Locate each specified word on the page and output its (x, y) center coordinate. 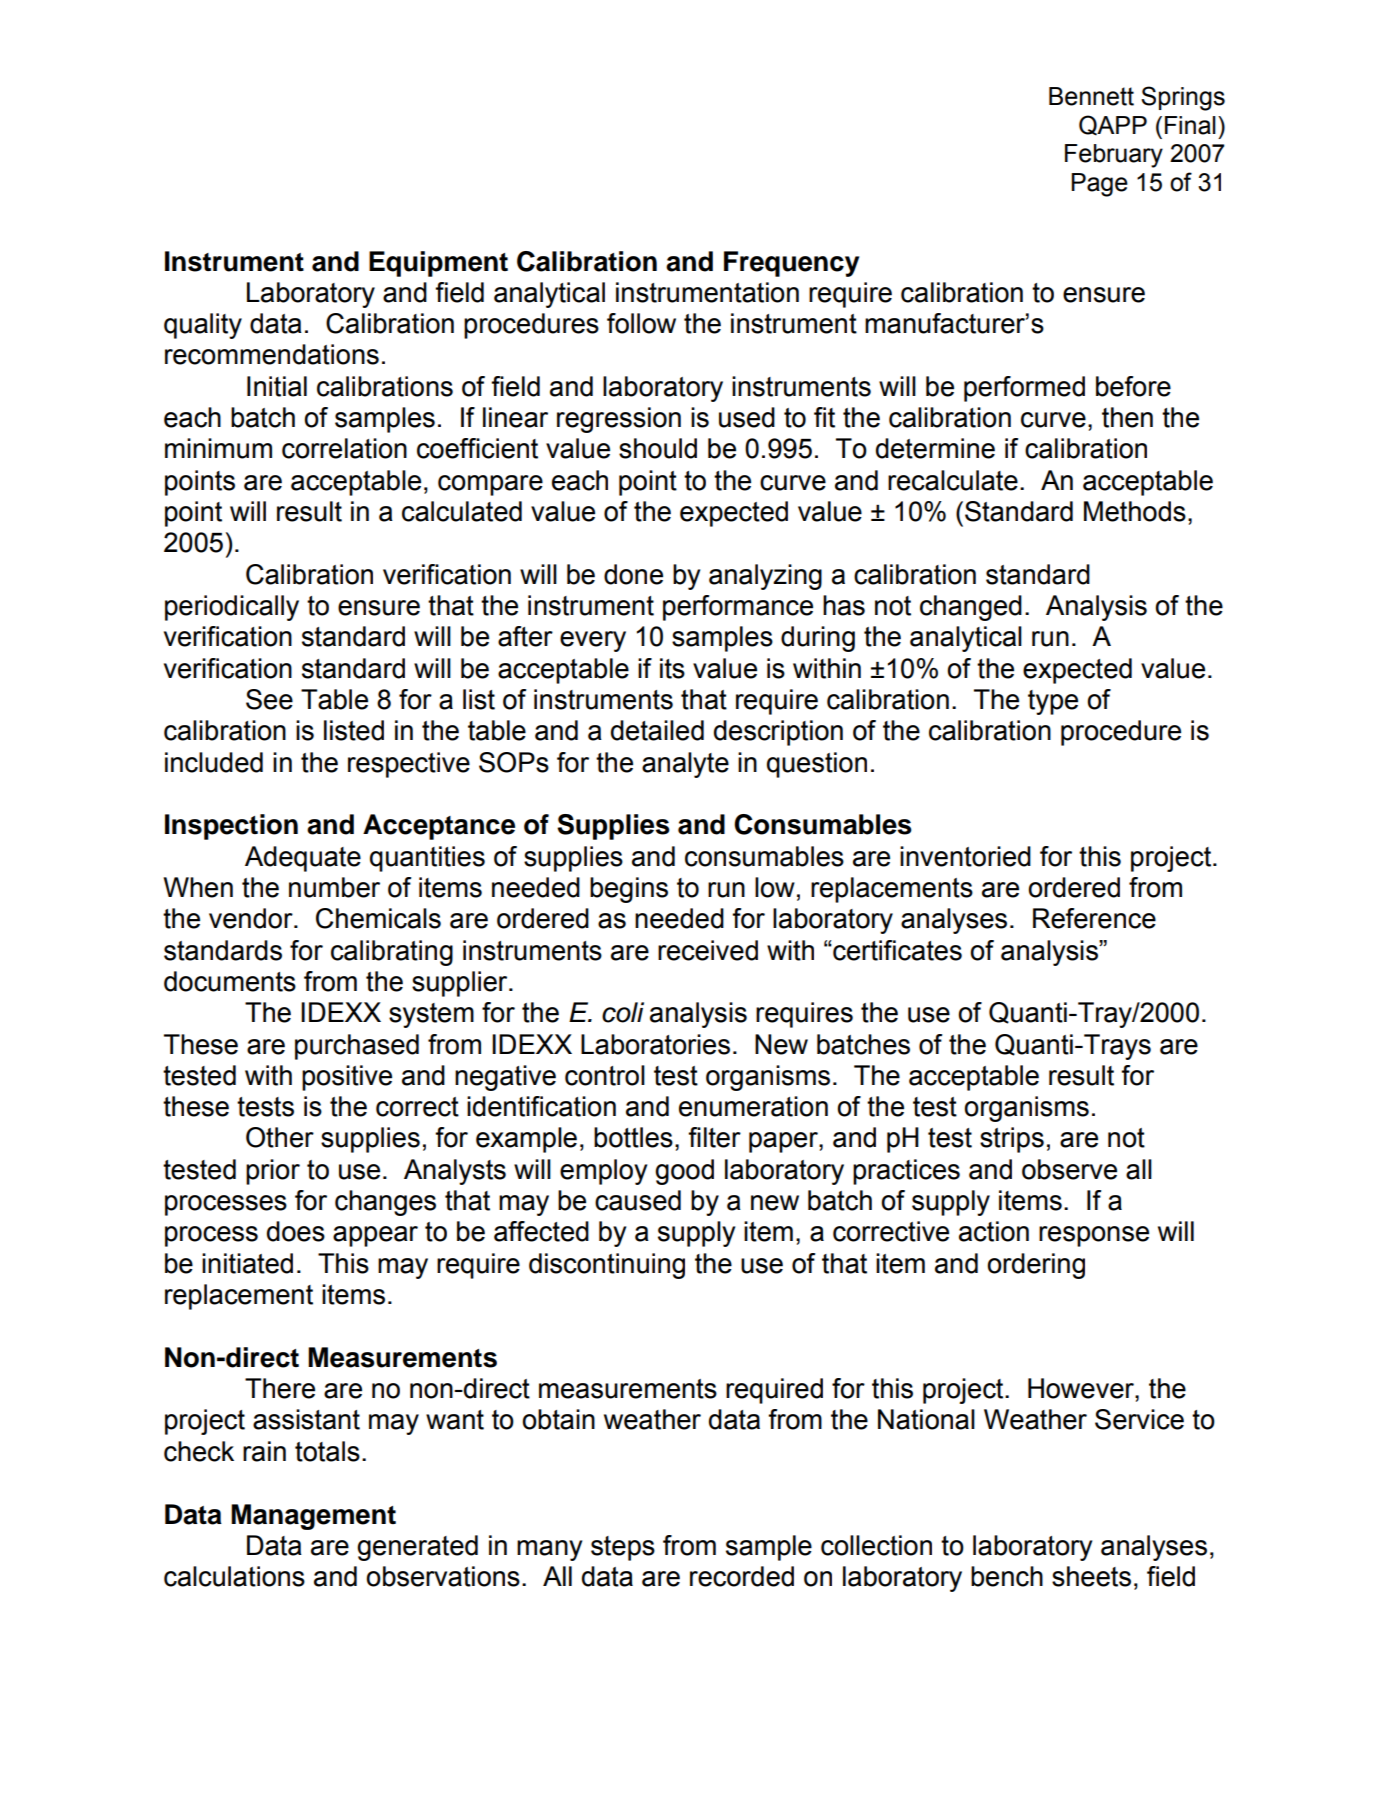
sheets (1091, 1576)
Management (313, 1517)
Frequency (791, 264)
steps (623, 1548)
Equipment (438, 264)
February (1114, 156)
